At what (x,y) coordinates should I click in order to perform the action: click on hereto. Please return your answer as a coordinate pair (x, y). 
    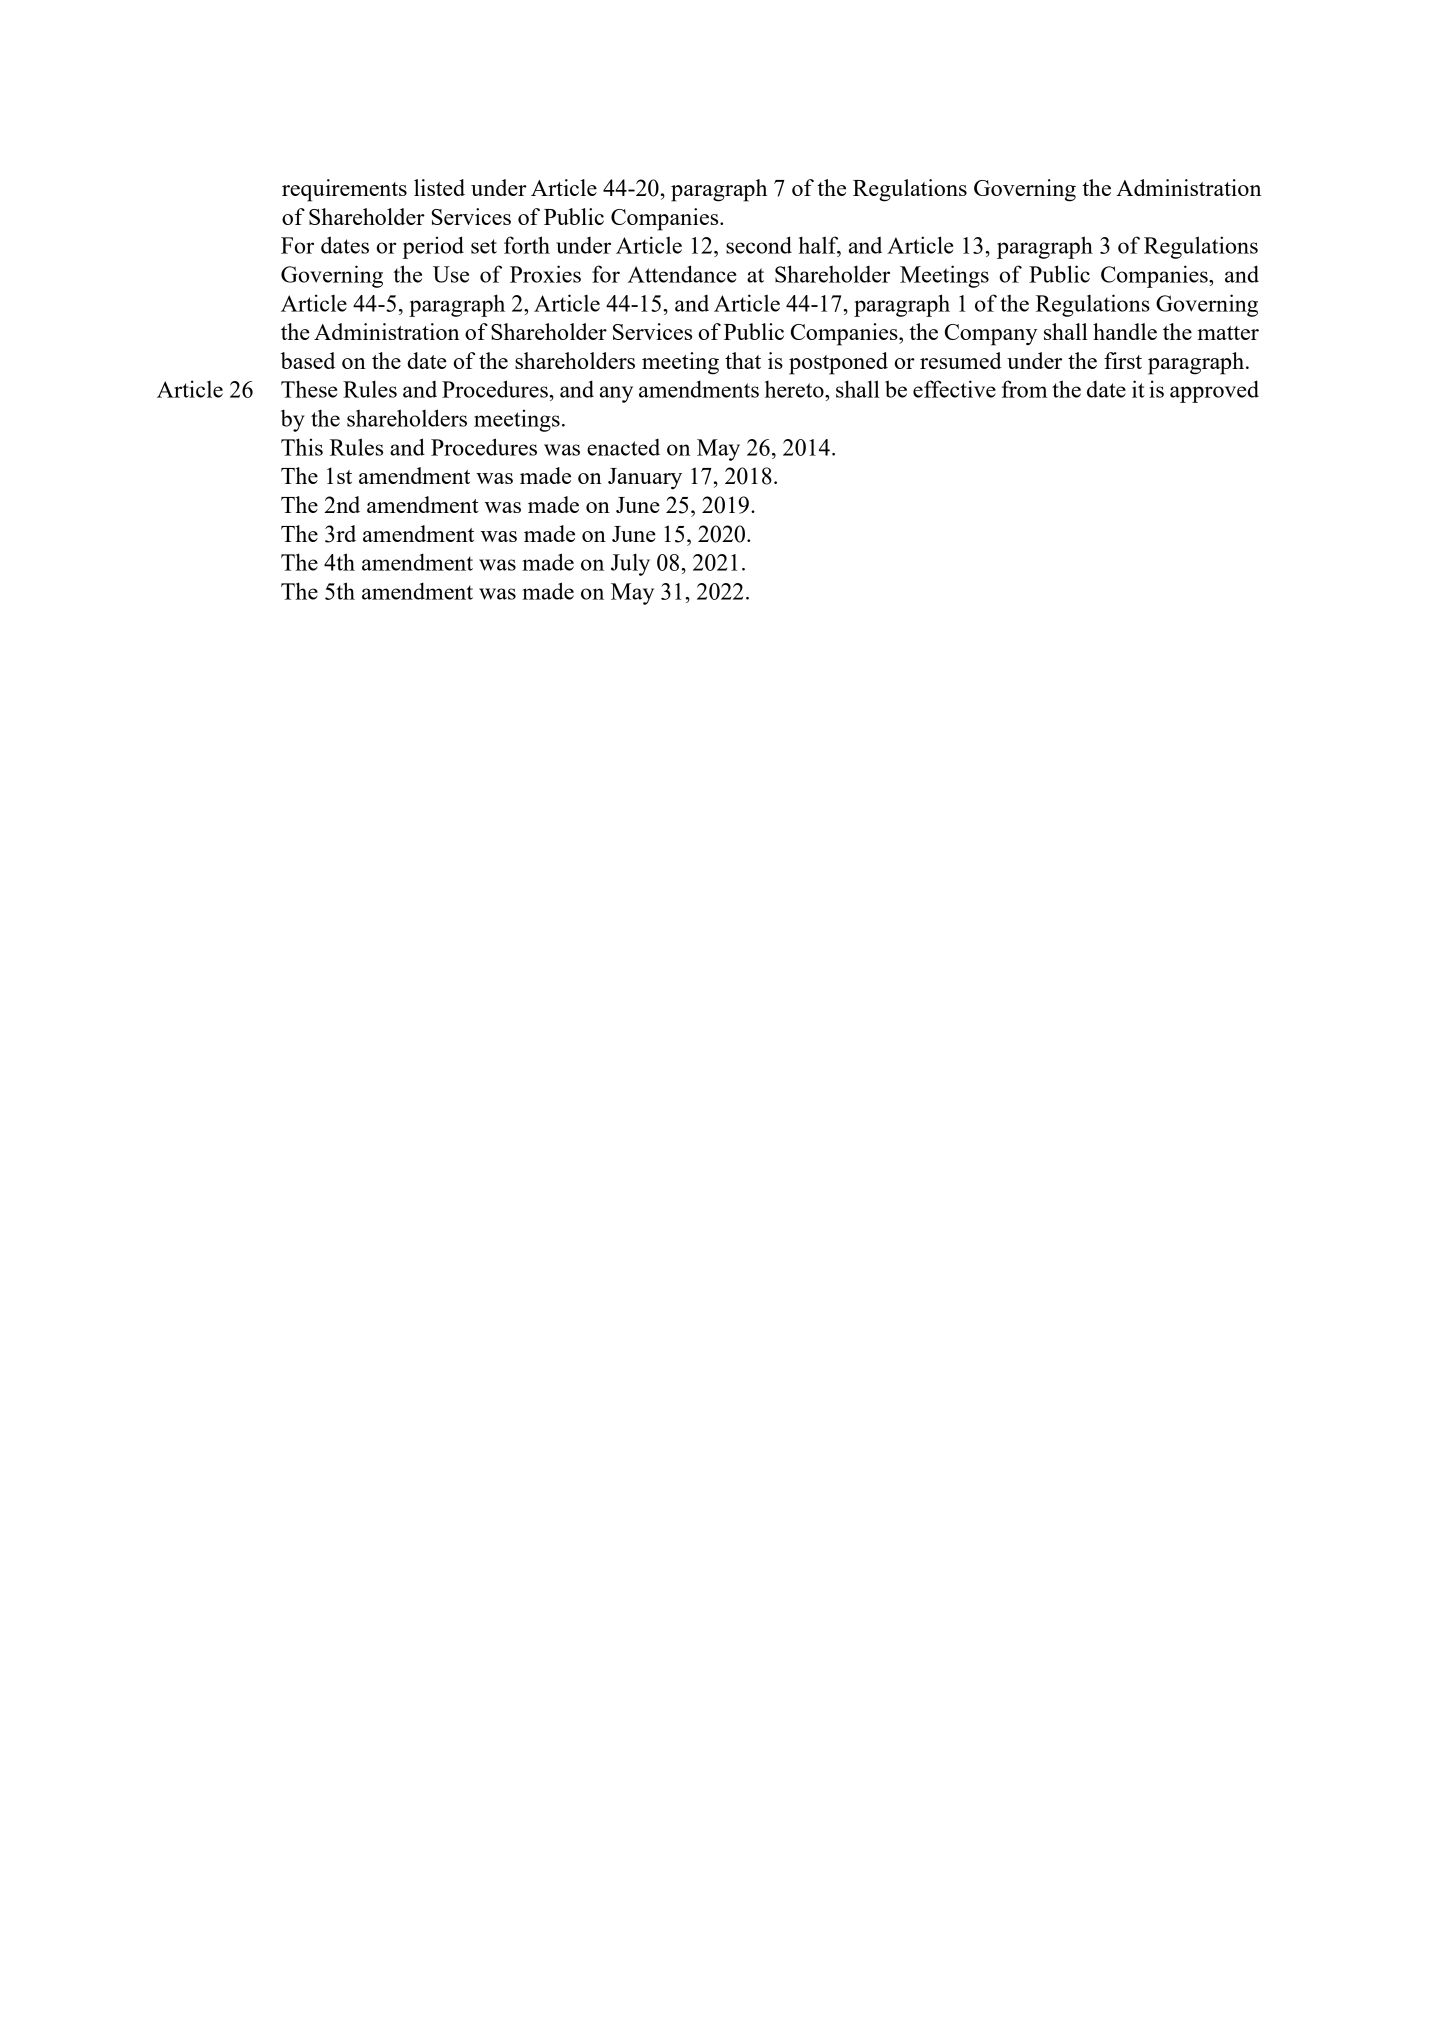
    Looking at the image, I should click on (795, 389).
